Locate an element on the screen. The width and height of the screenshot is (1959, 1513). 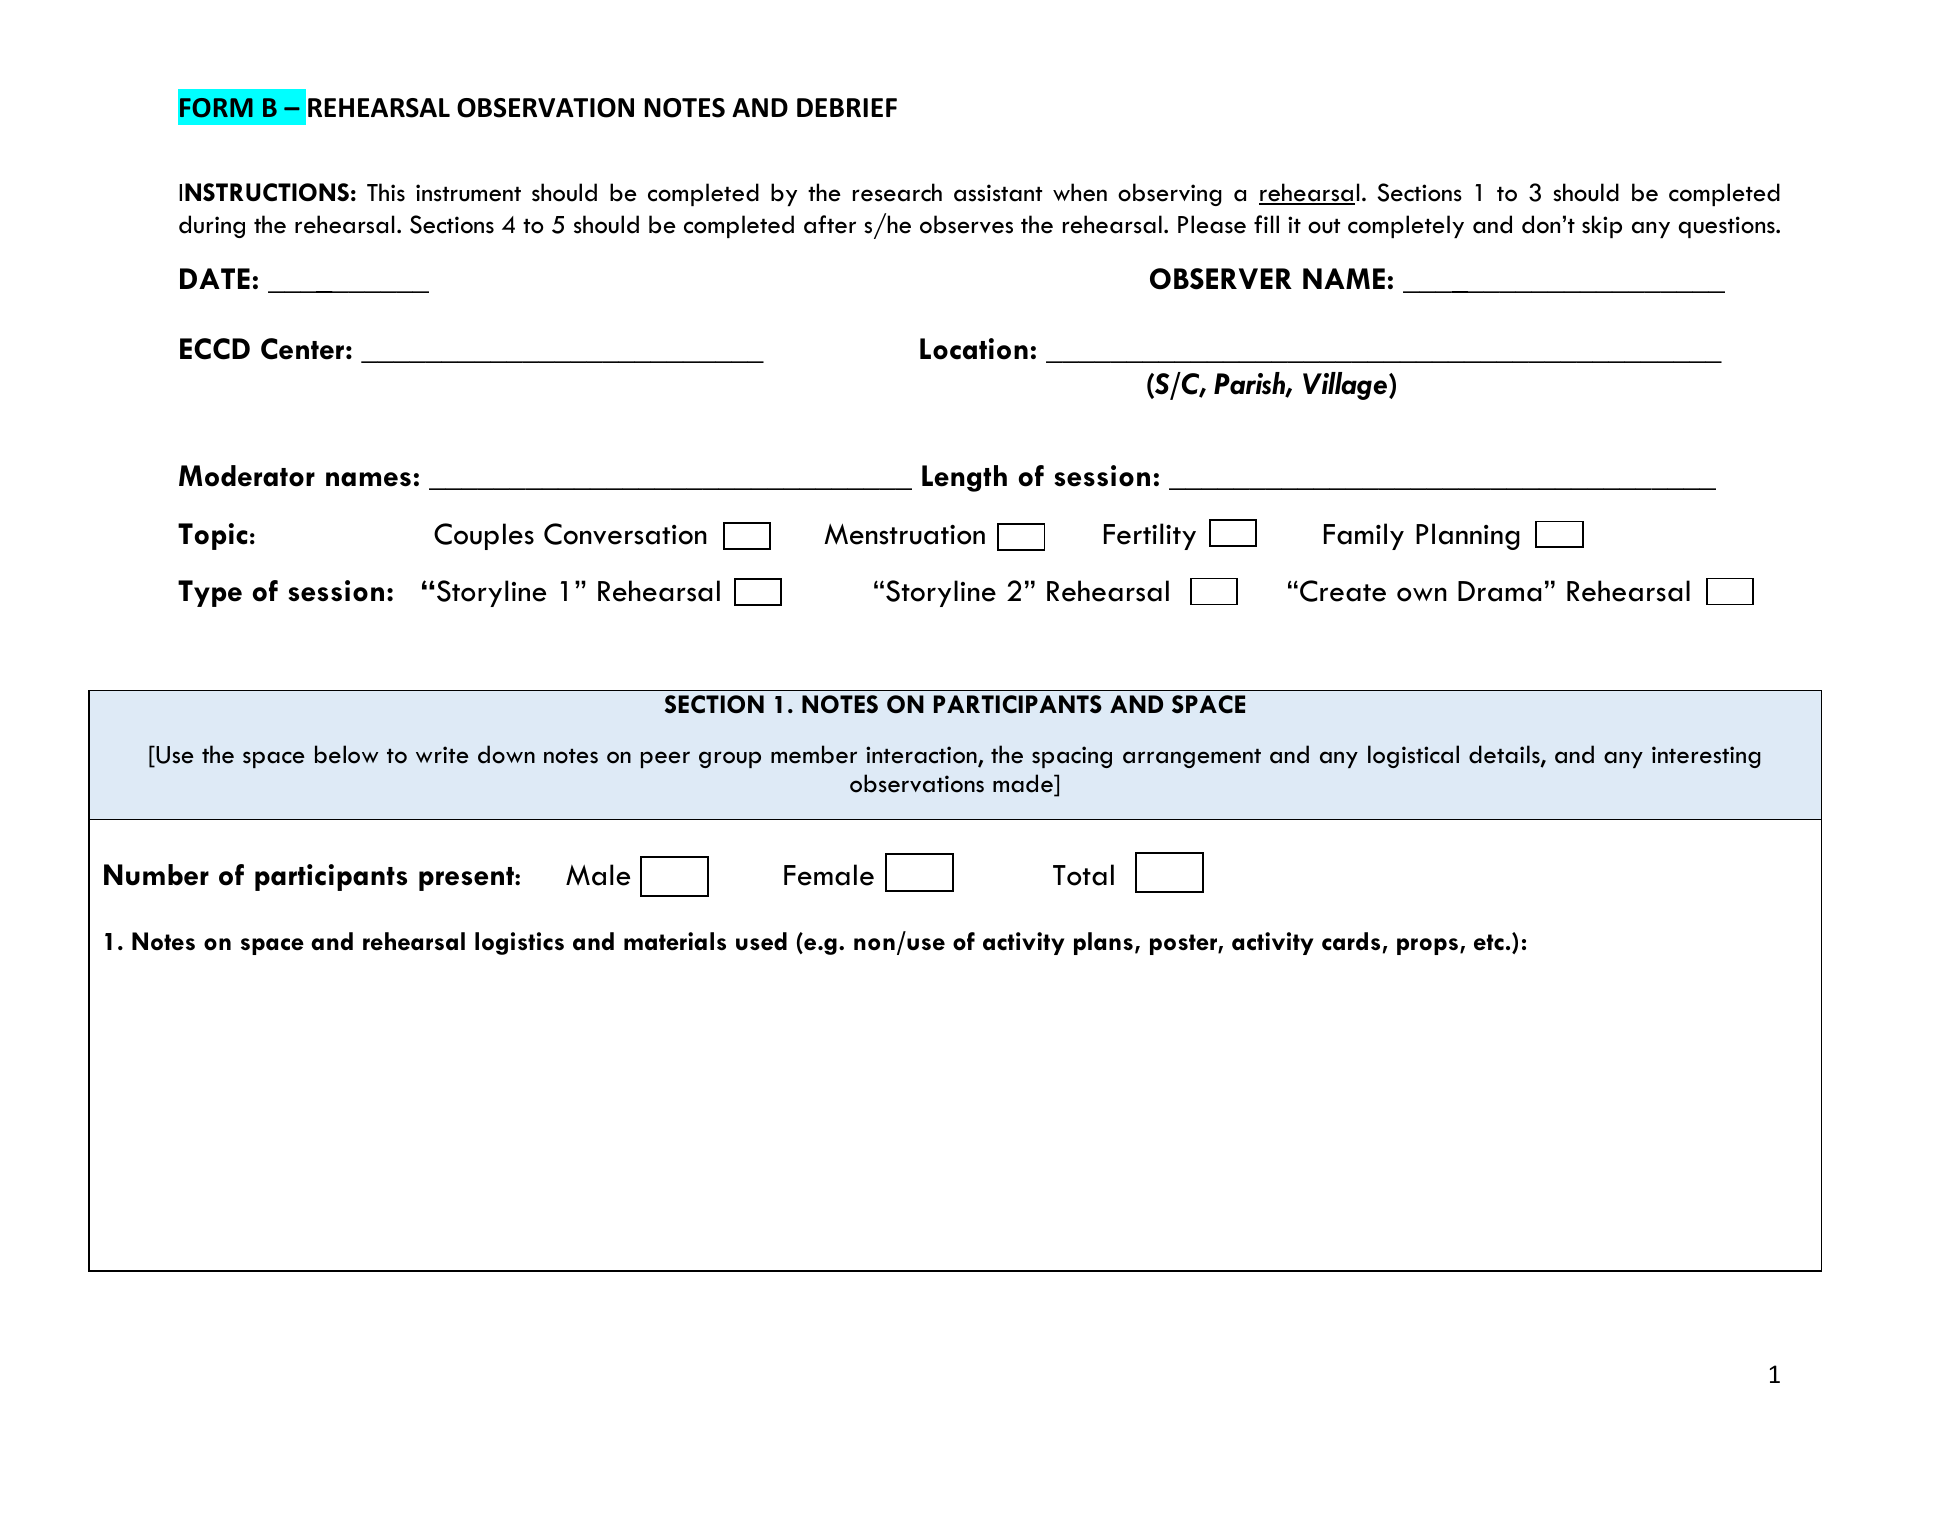
Location is located at coordinates (974, 349).
